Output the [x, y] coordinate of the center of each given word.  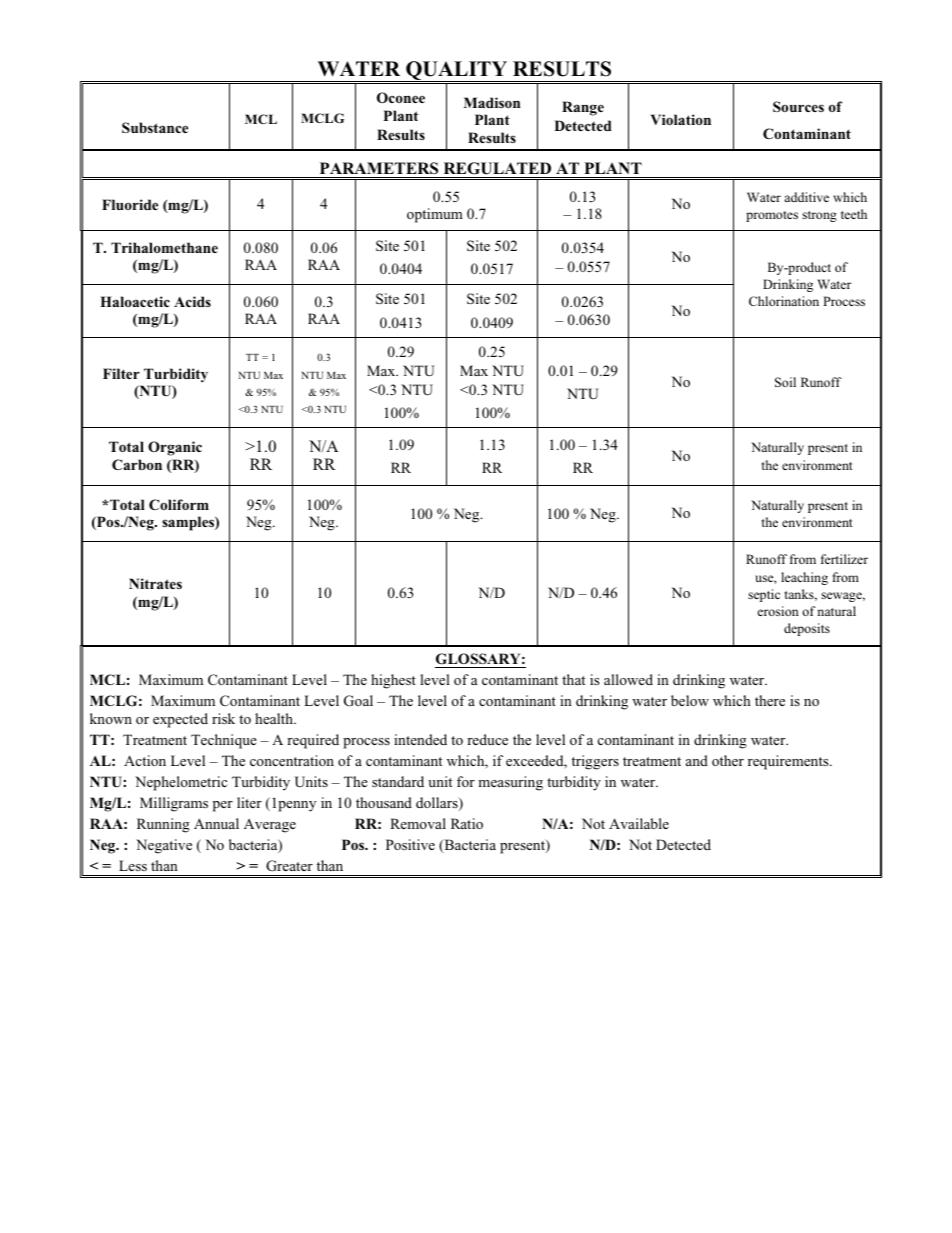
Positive [410, 844]
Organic [175, 448]
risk [223, 718]
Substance [155, 127]
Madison [492, 102]
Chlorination [784, 301]
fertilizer [844, 559]
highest [393, 681]
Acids [192, 301]
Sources [798, 106]
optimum [435, 215]
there [770, 700]
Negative [164, 846]
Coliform [179, 504]
